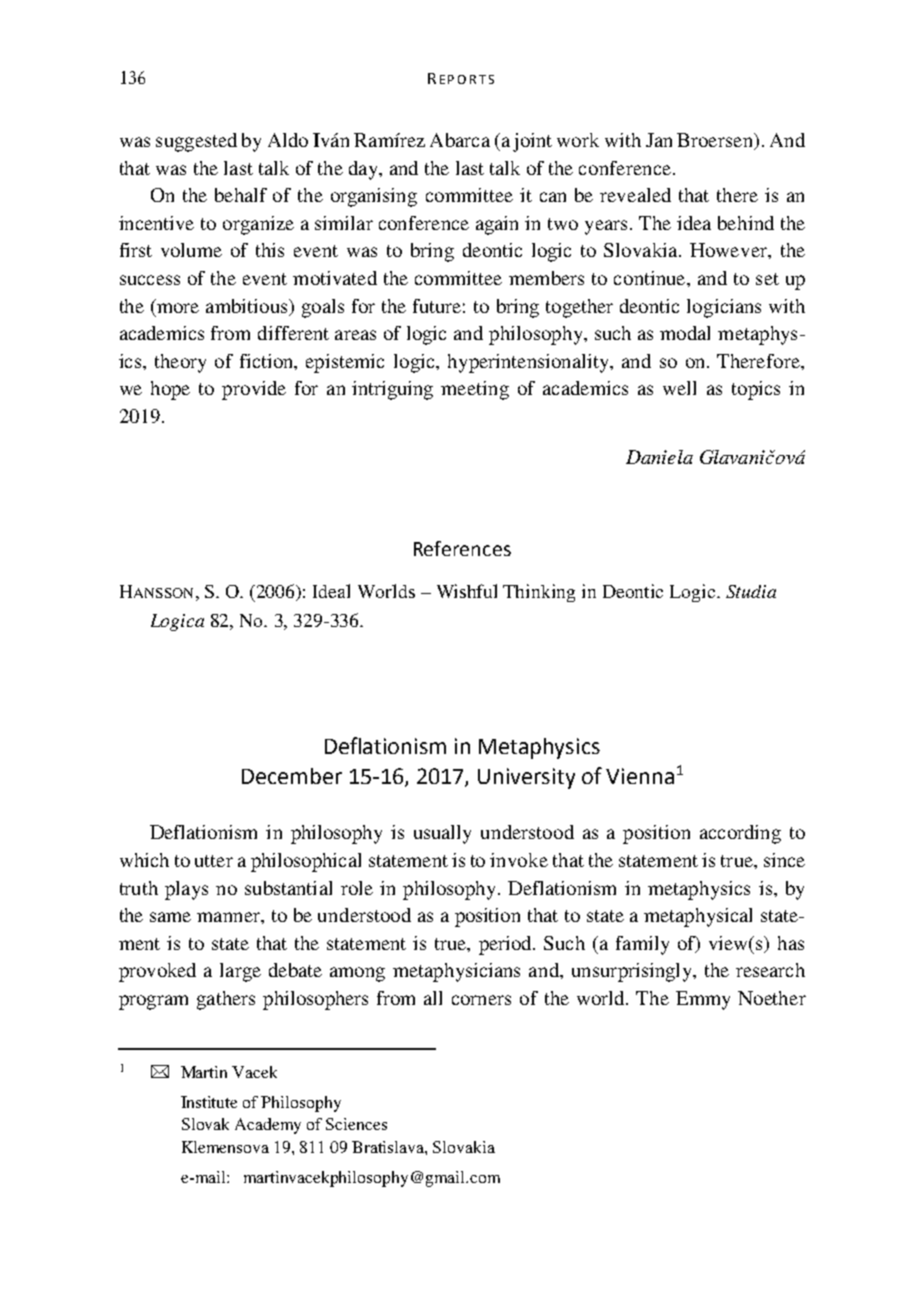  I want to click on December, so click(292, 776).
